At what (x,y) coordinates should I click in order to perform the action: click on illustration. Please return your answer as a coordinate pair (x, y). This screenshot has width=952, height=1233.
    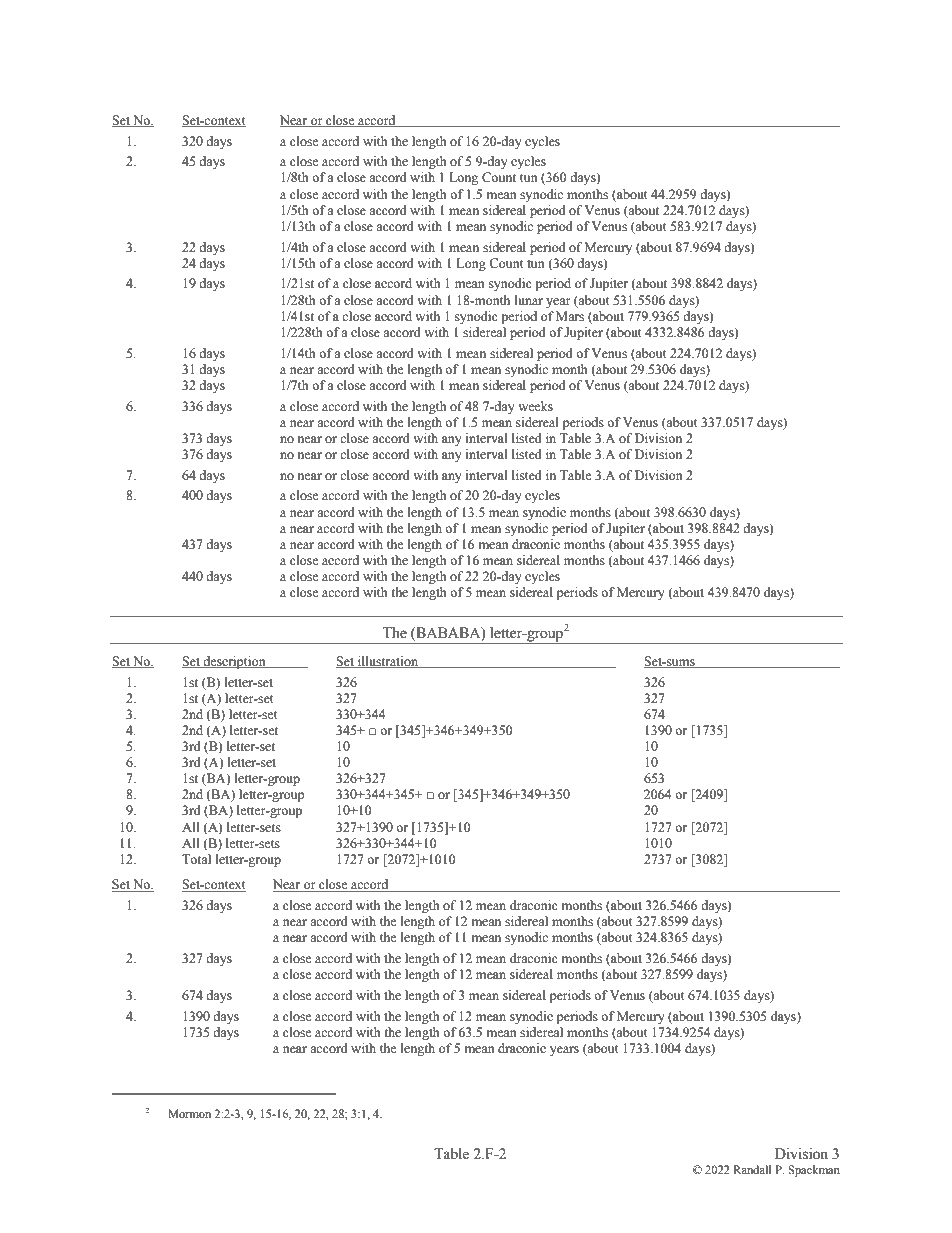
    Looking at the image, I should click on (388, 662).
